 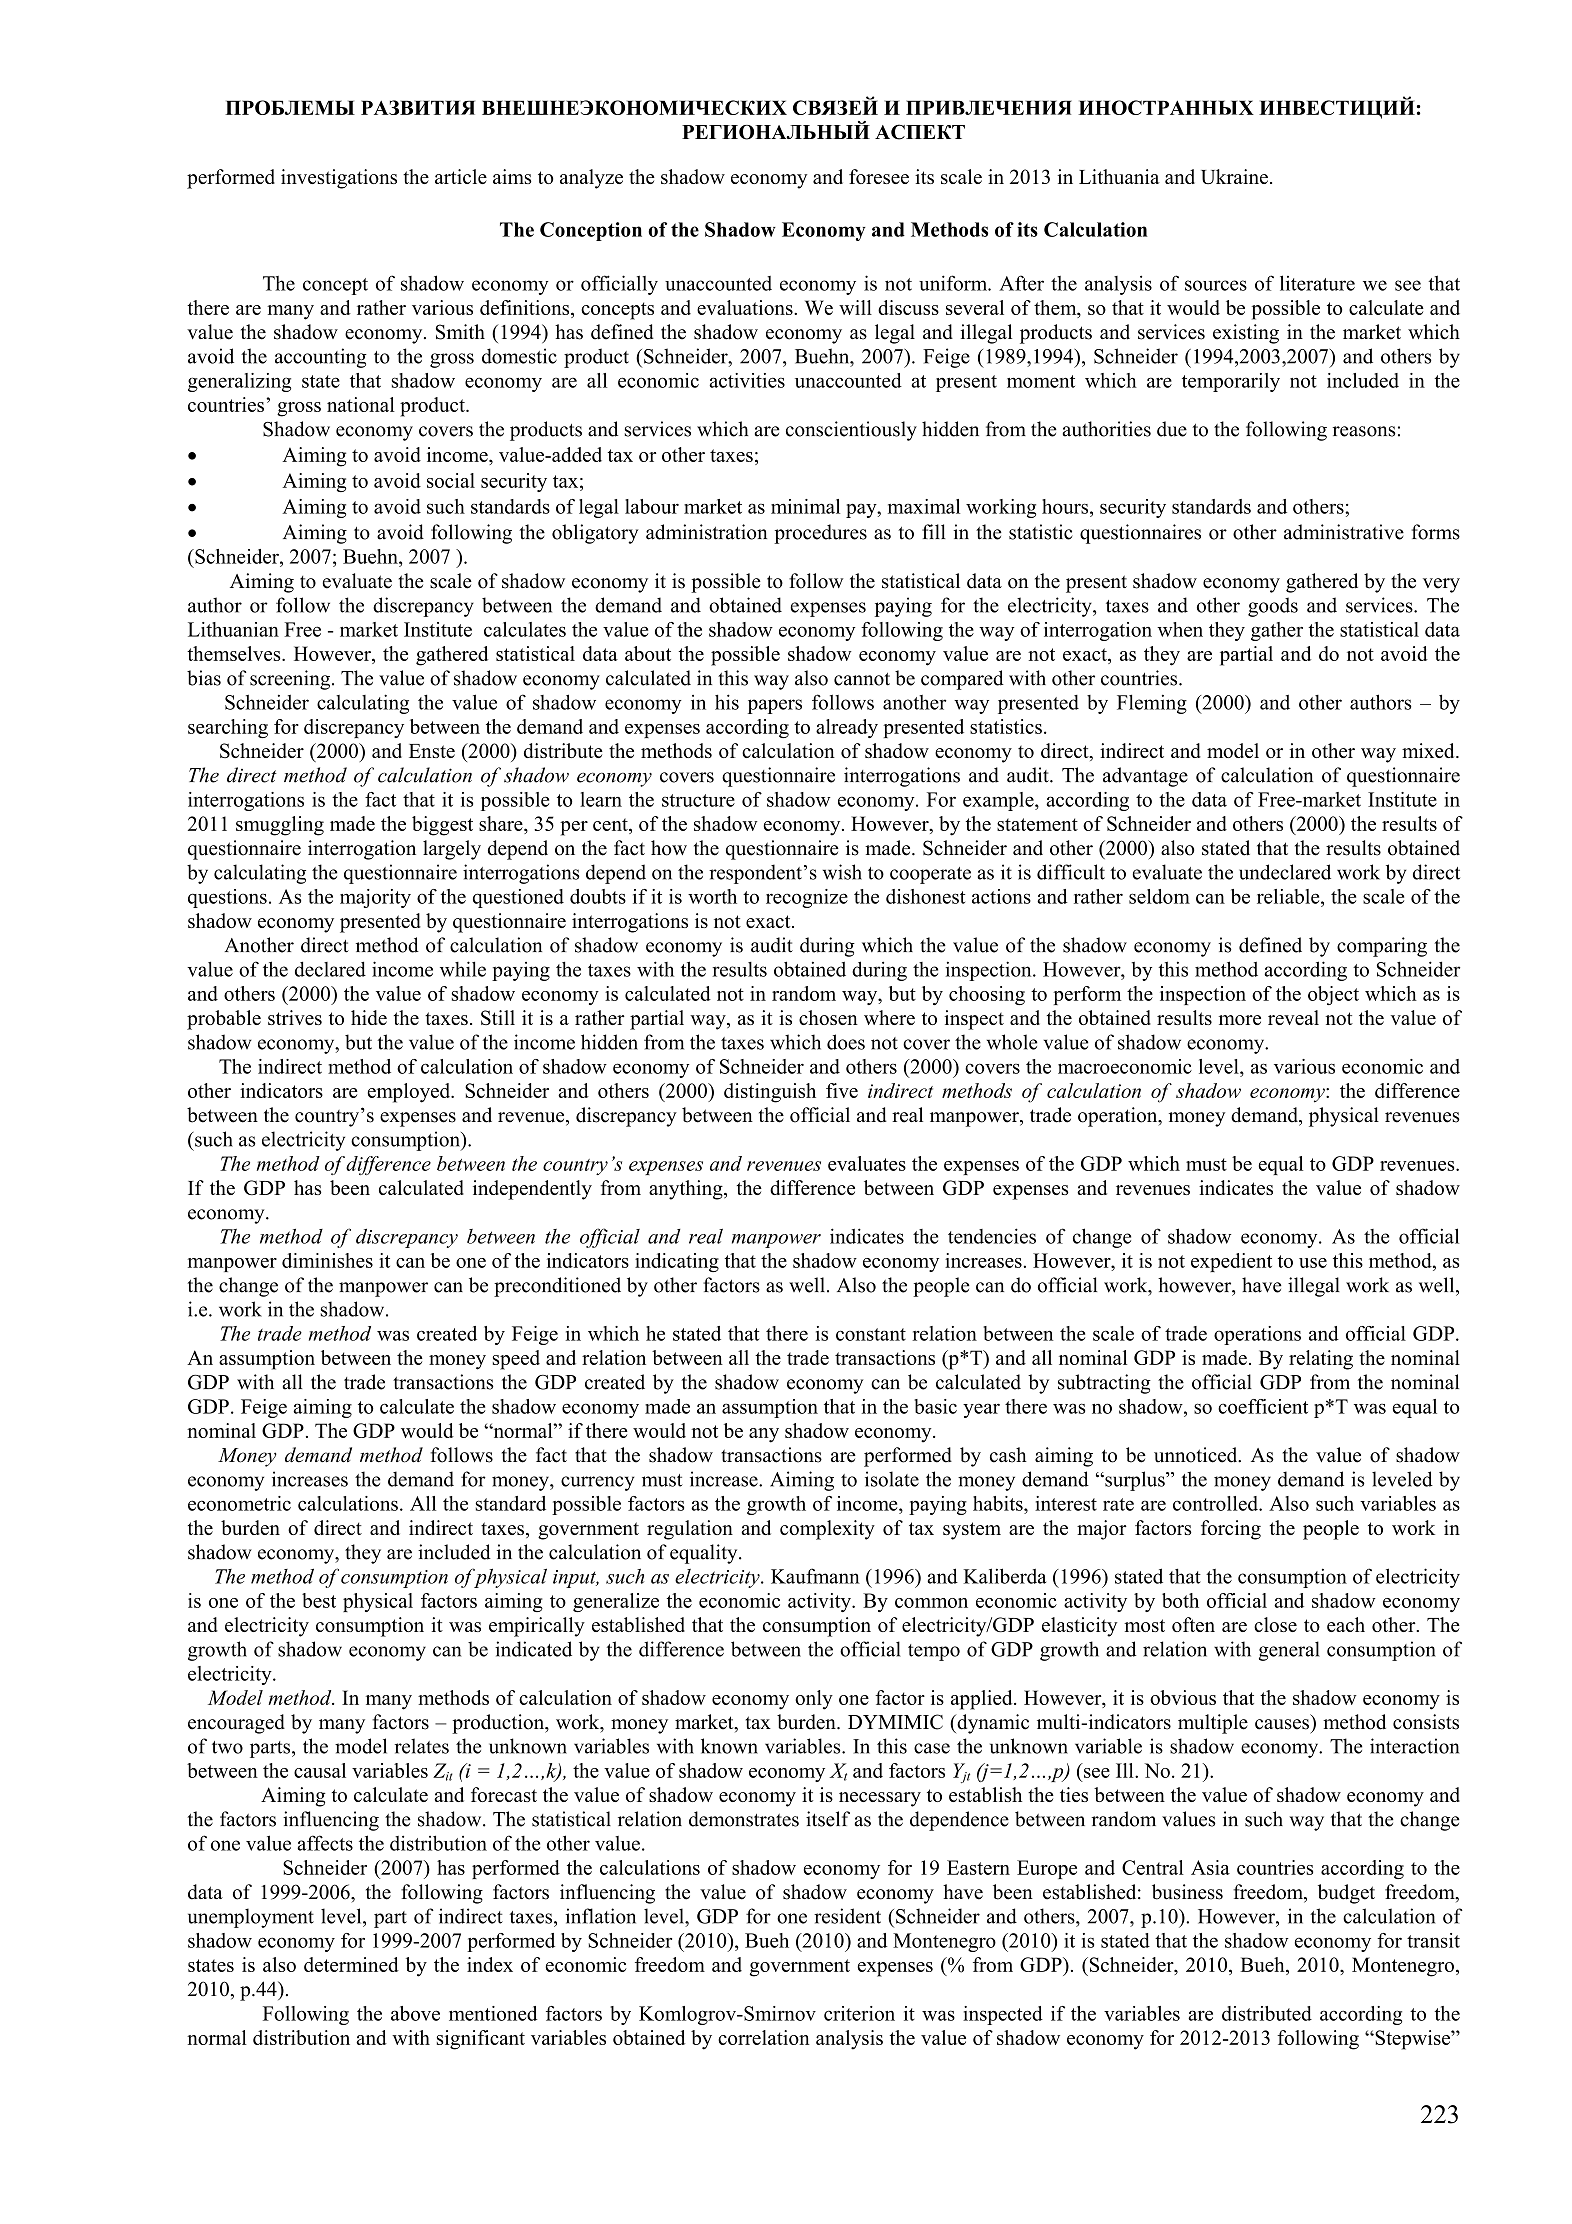 I want to click on foresee, so click(x=879, y=176).
